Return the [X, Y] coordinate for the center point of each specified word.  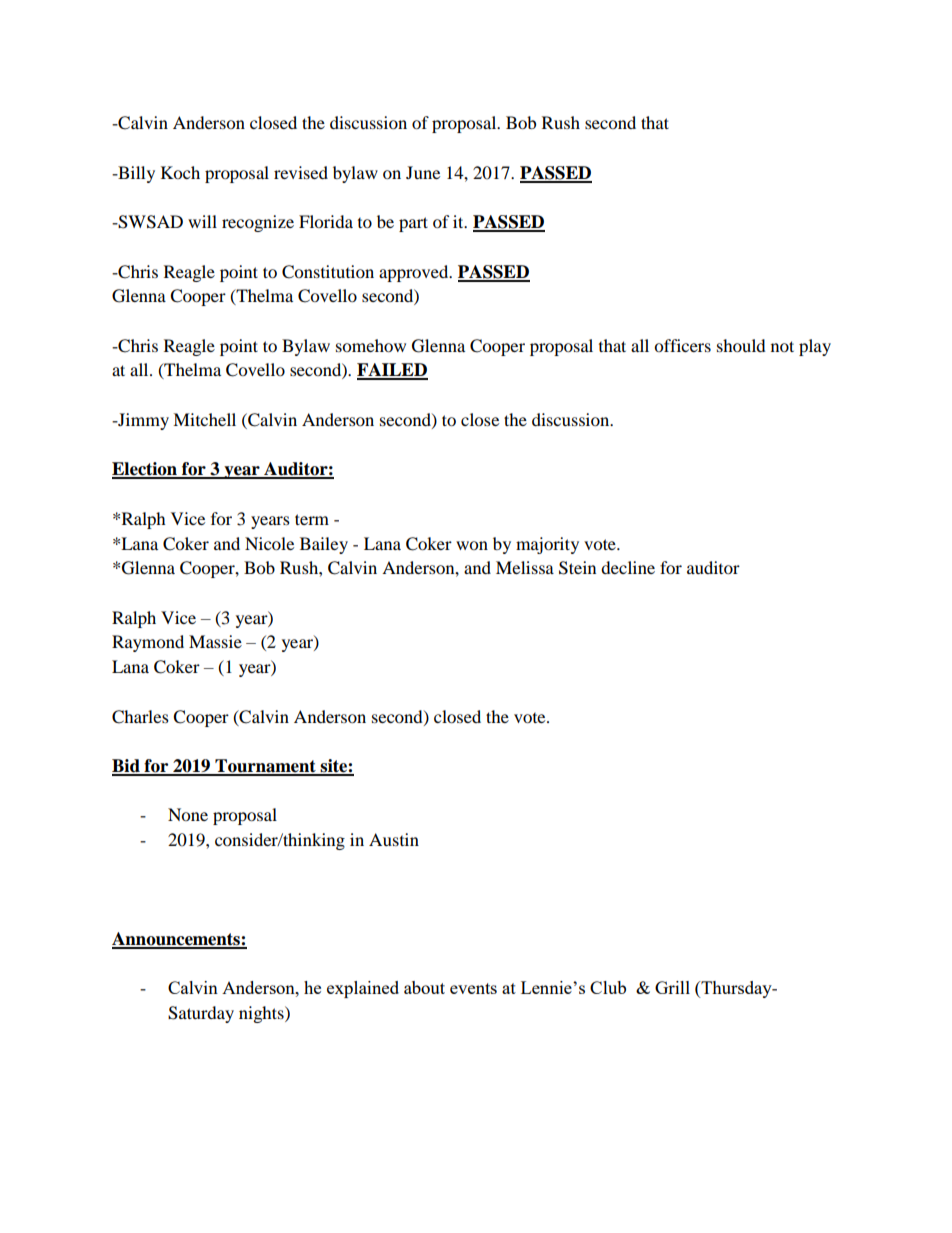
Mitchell [204, 419]
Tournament [265, 767]
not [782, 346]
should [741, 345]
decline [628, 567]
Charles [140, 717]
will [202, 221]
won [472, 545]
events [473, 988]
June [423, 172]
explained [363, 989]
